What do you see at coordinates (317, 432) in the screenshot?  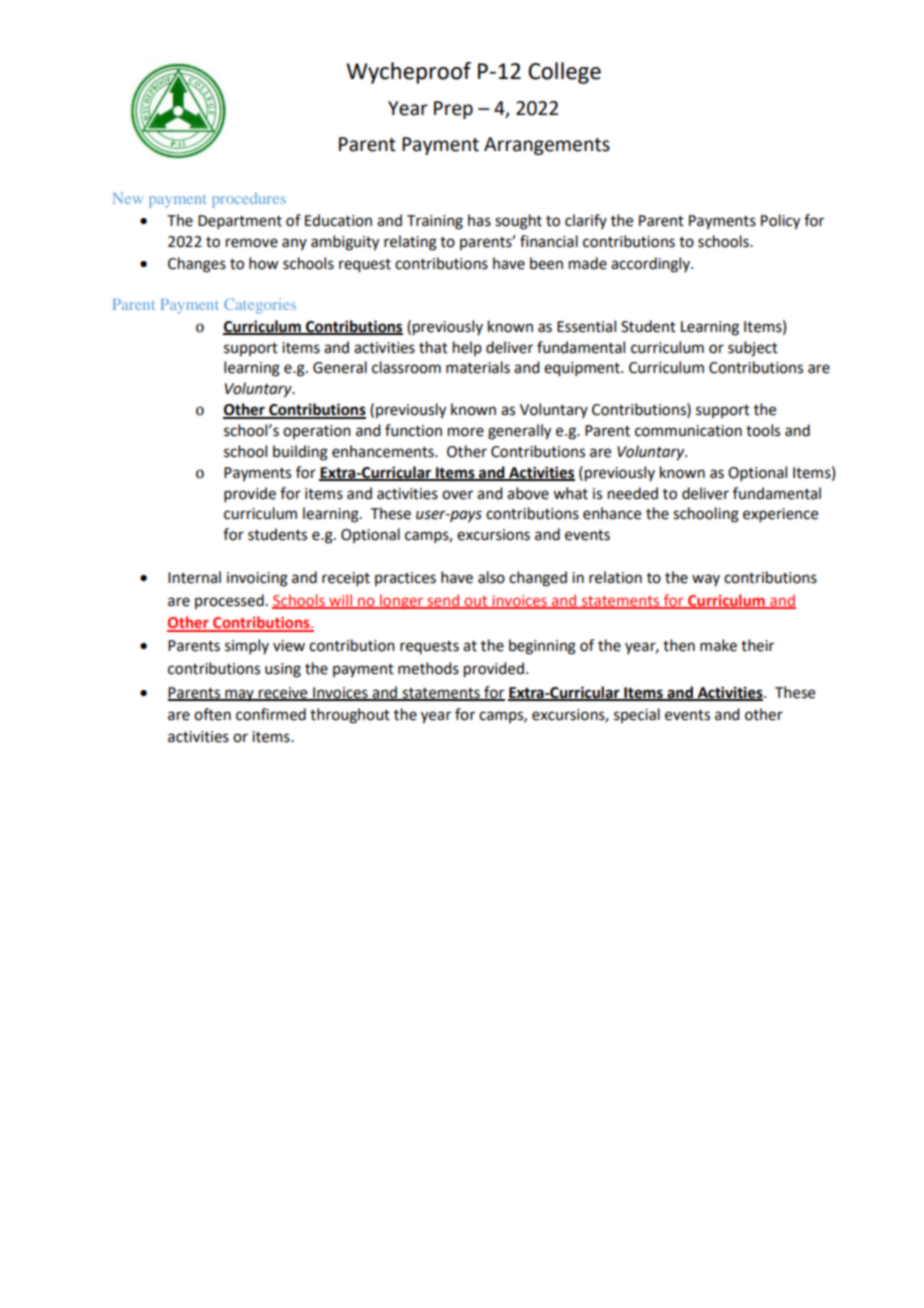 I see `operation` at bounding box center [317, 432].
